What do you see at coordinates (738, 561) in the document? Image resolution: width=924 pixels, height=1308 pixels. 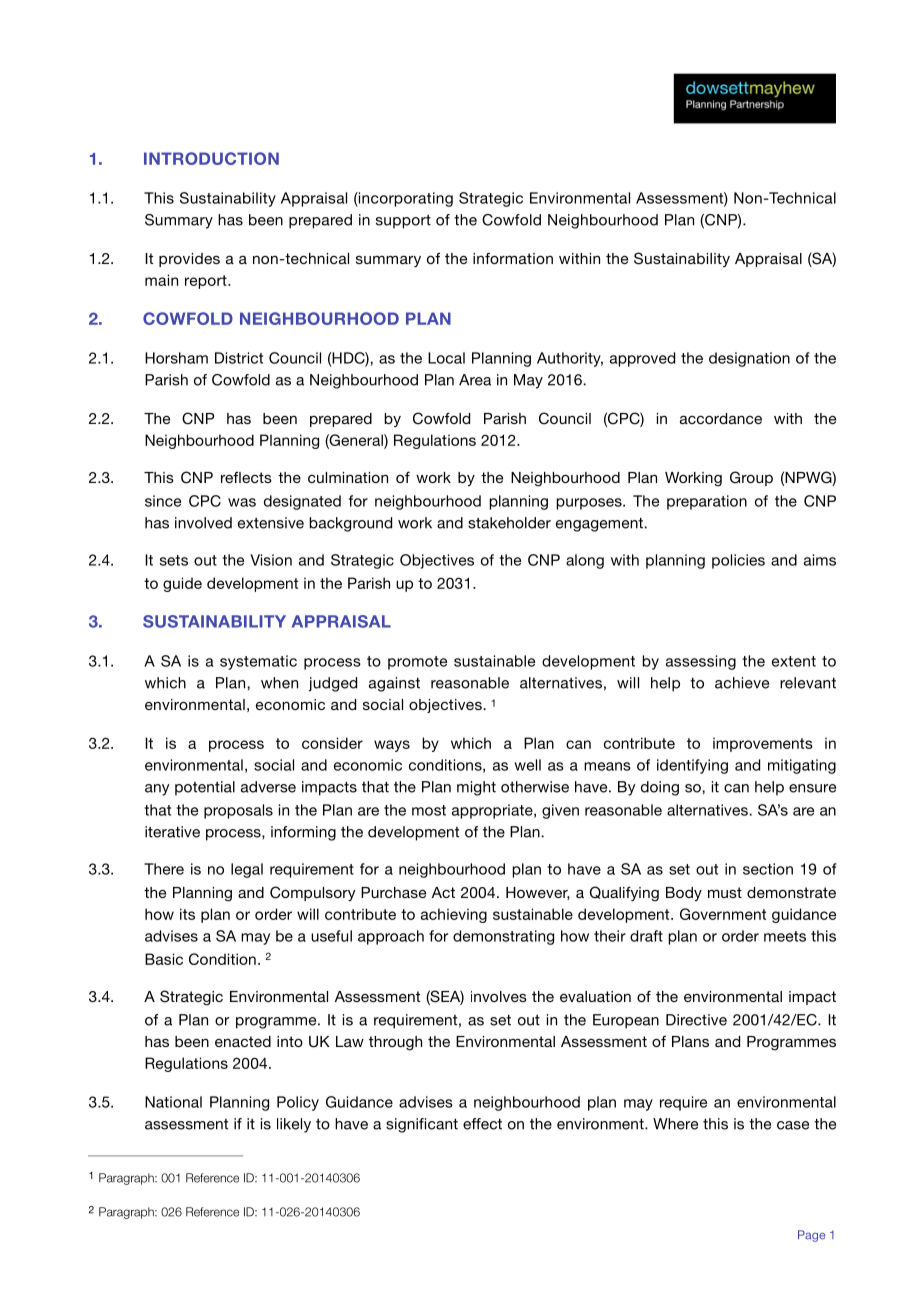 I see `policies` at bounding box center [738, 561].
